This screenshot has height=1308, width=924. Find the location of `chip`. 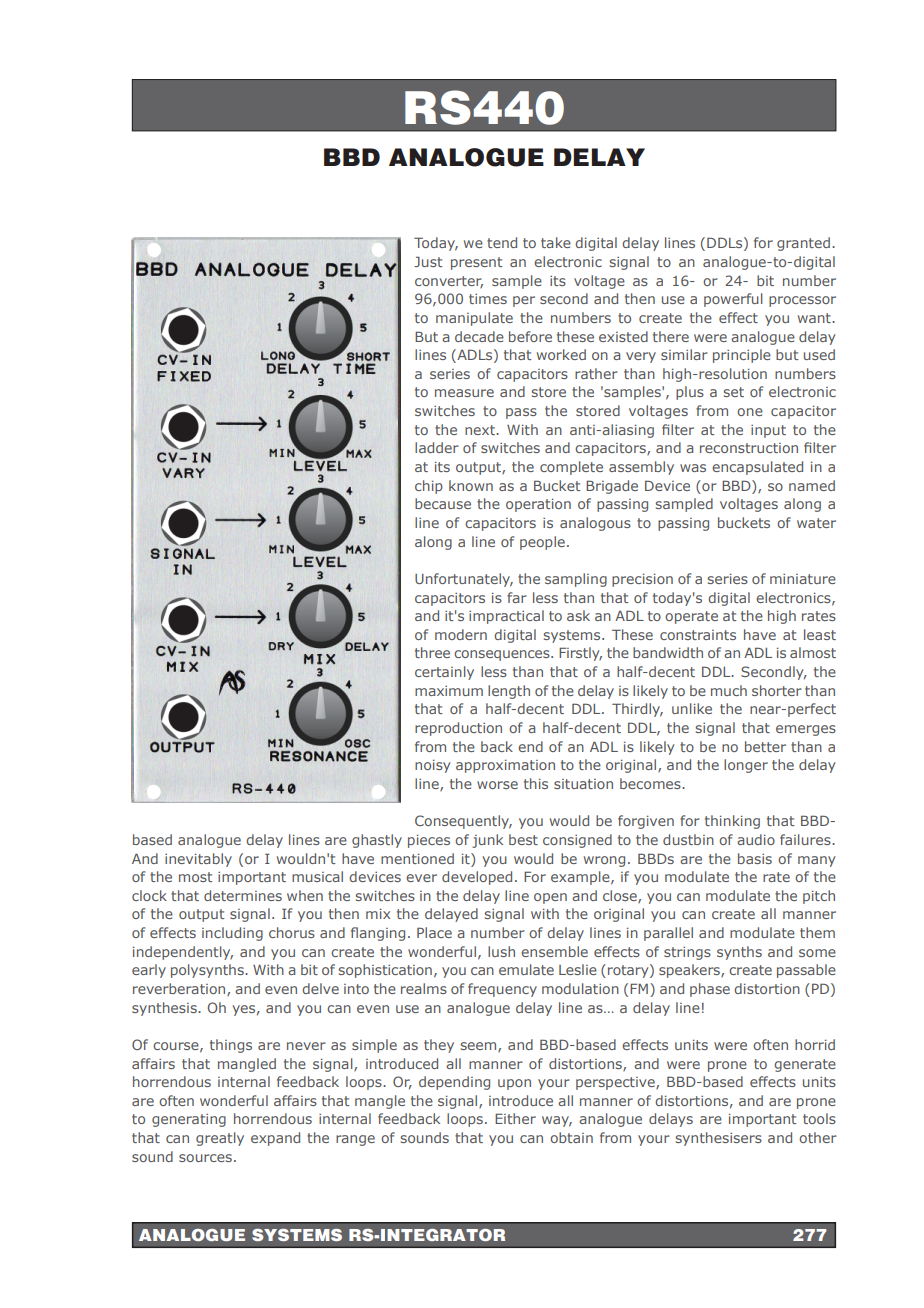

chip is located at coordinates (429, 487).
